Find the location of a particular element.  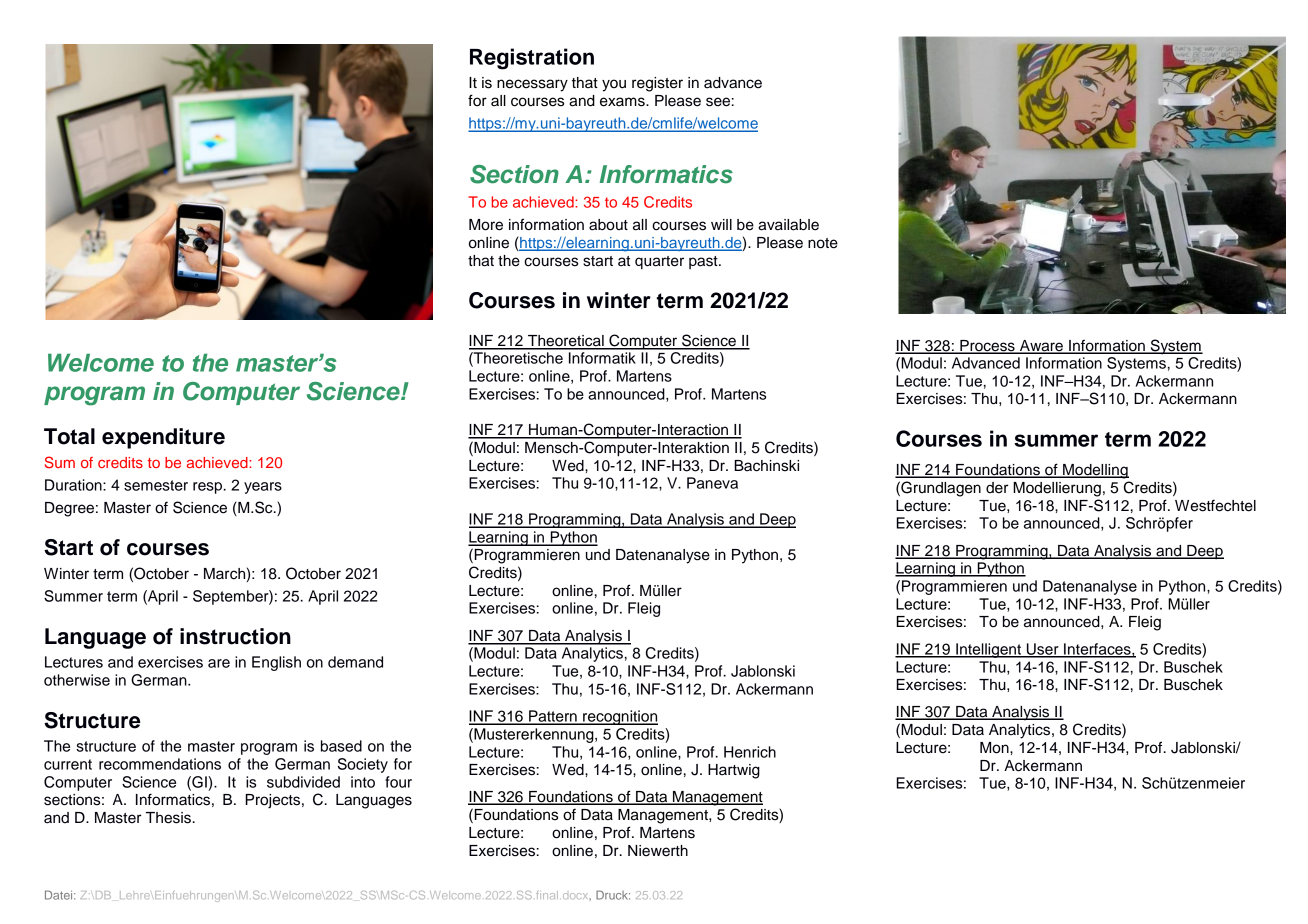

quarter is located at coordinates (659, 263).
